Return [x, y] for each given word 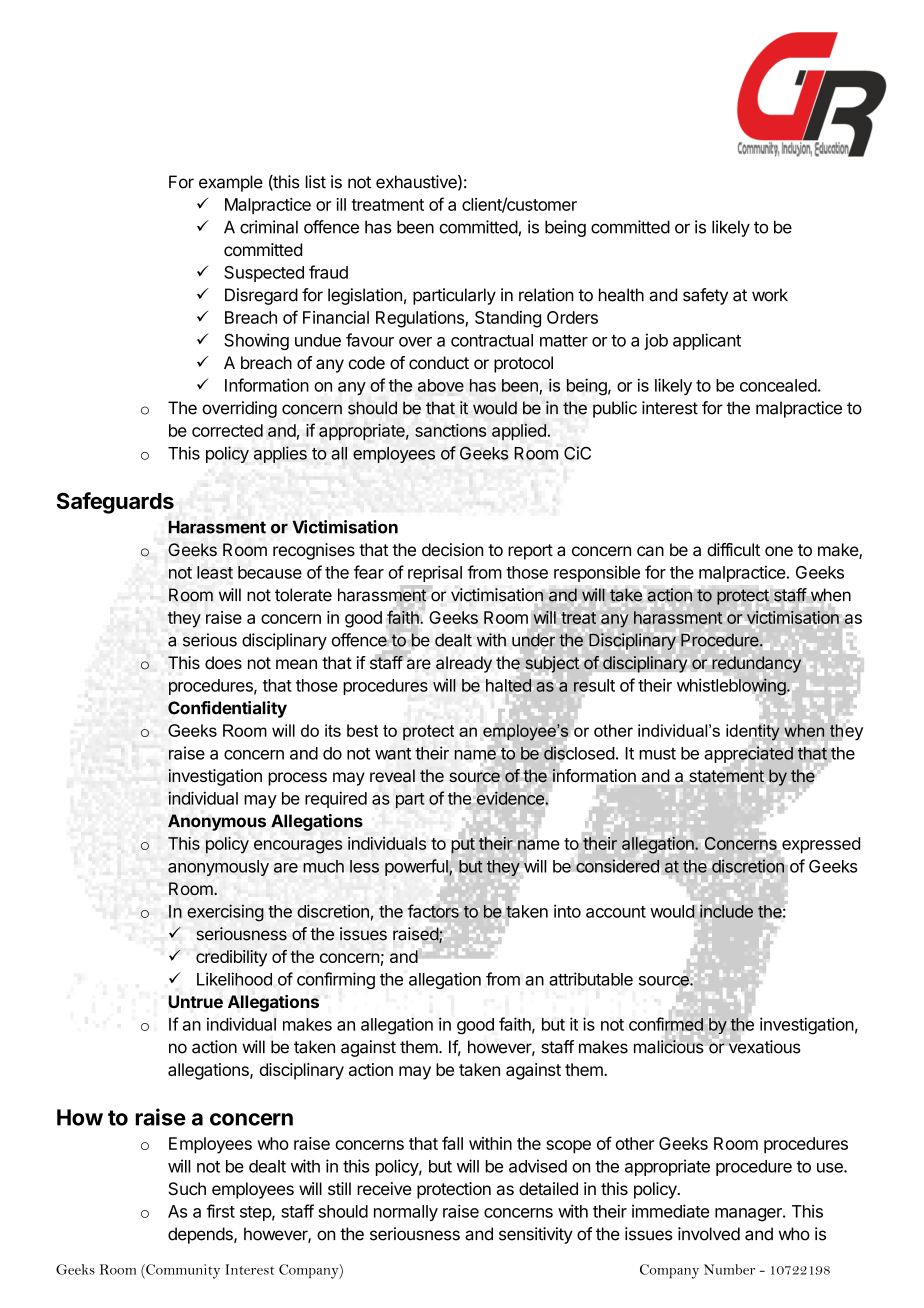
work [770, 295]
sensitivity [536, 1235]
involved [709, 1234]
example [231, 183]
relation [546, 295]
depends [201, 1235]
